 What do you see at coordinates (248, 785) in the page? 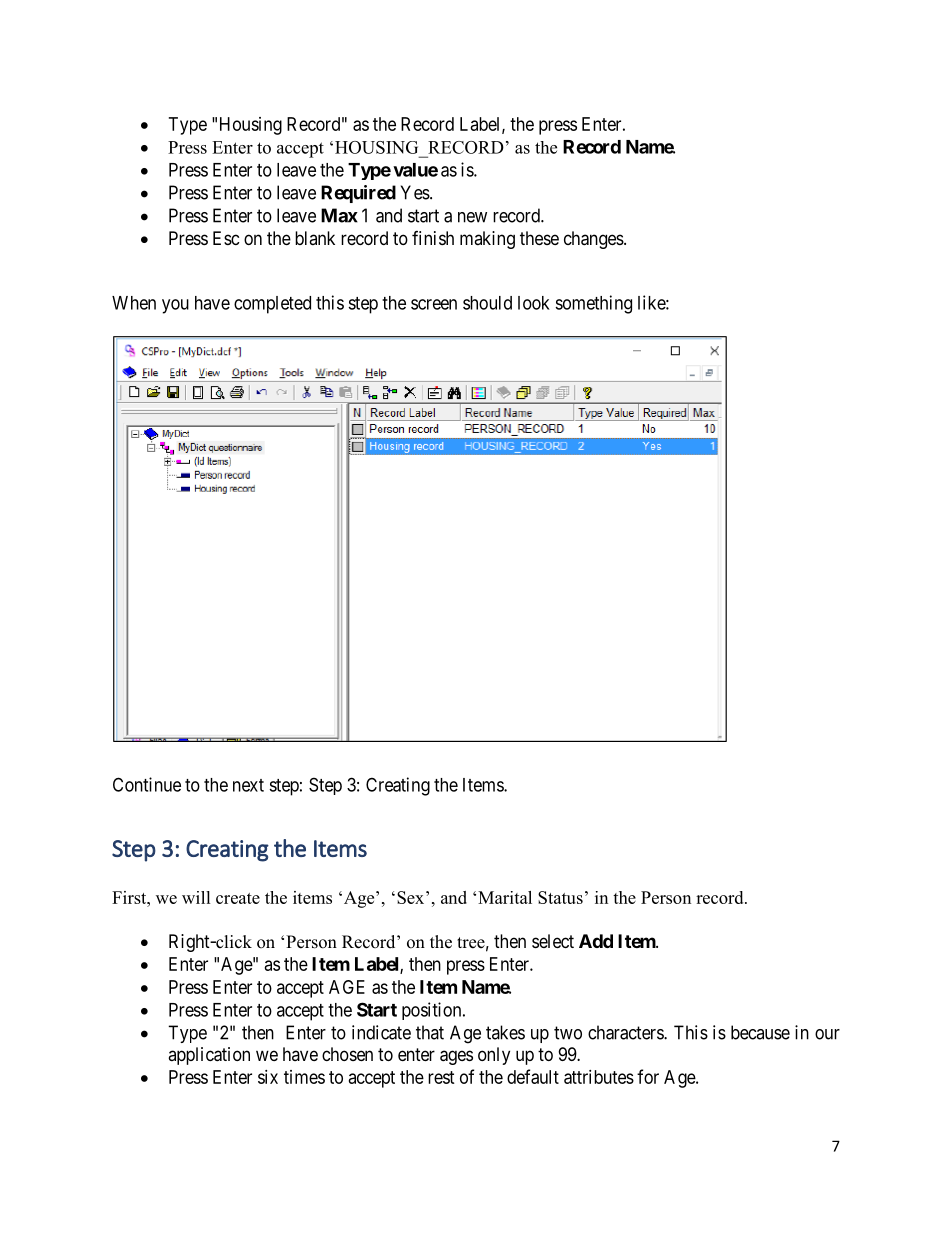
I see `next` at bounding box center [248, 785].
